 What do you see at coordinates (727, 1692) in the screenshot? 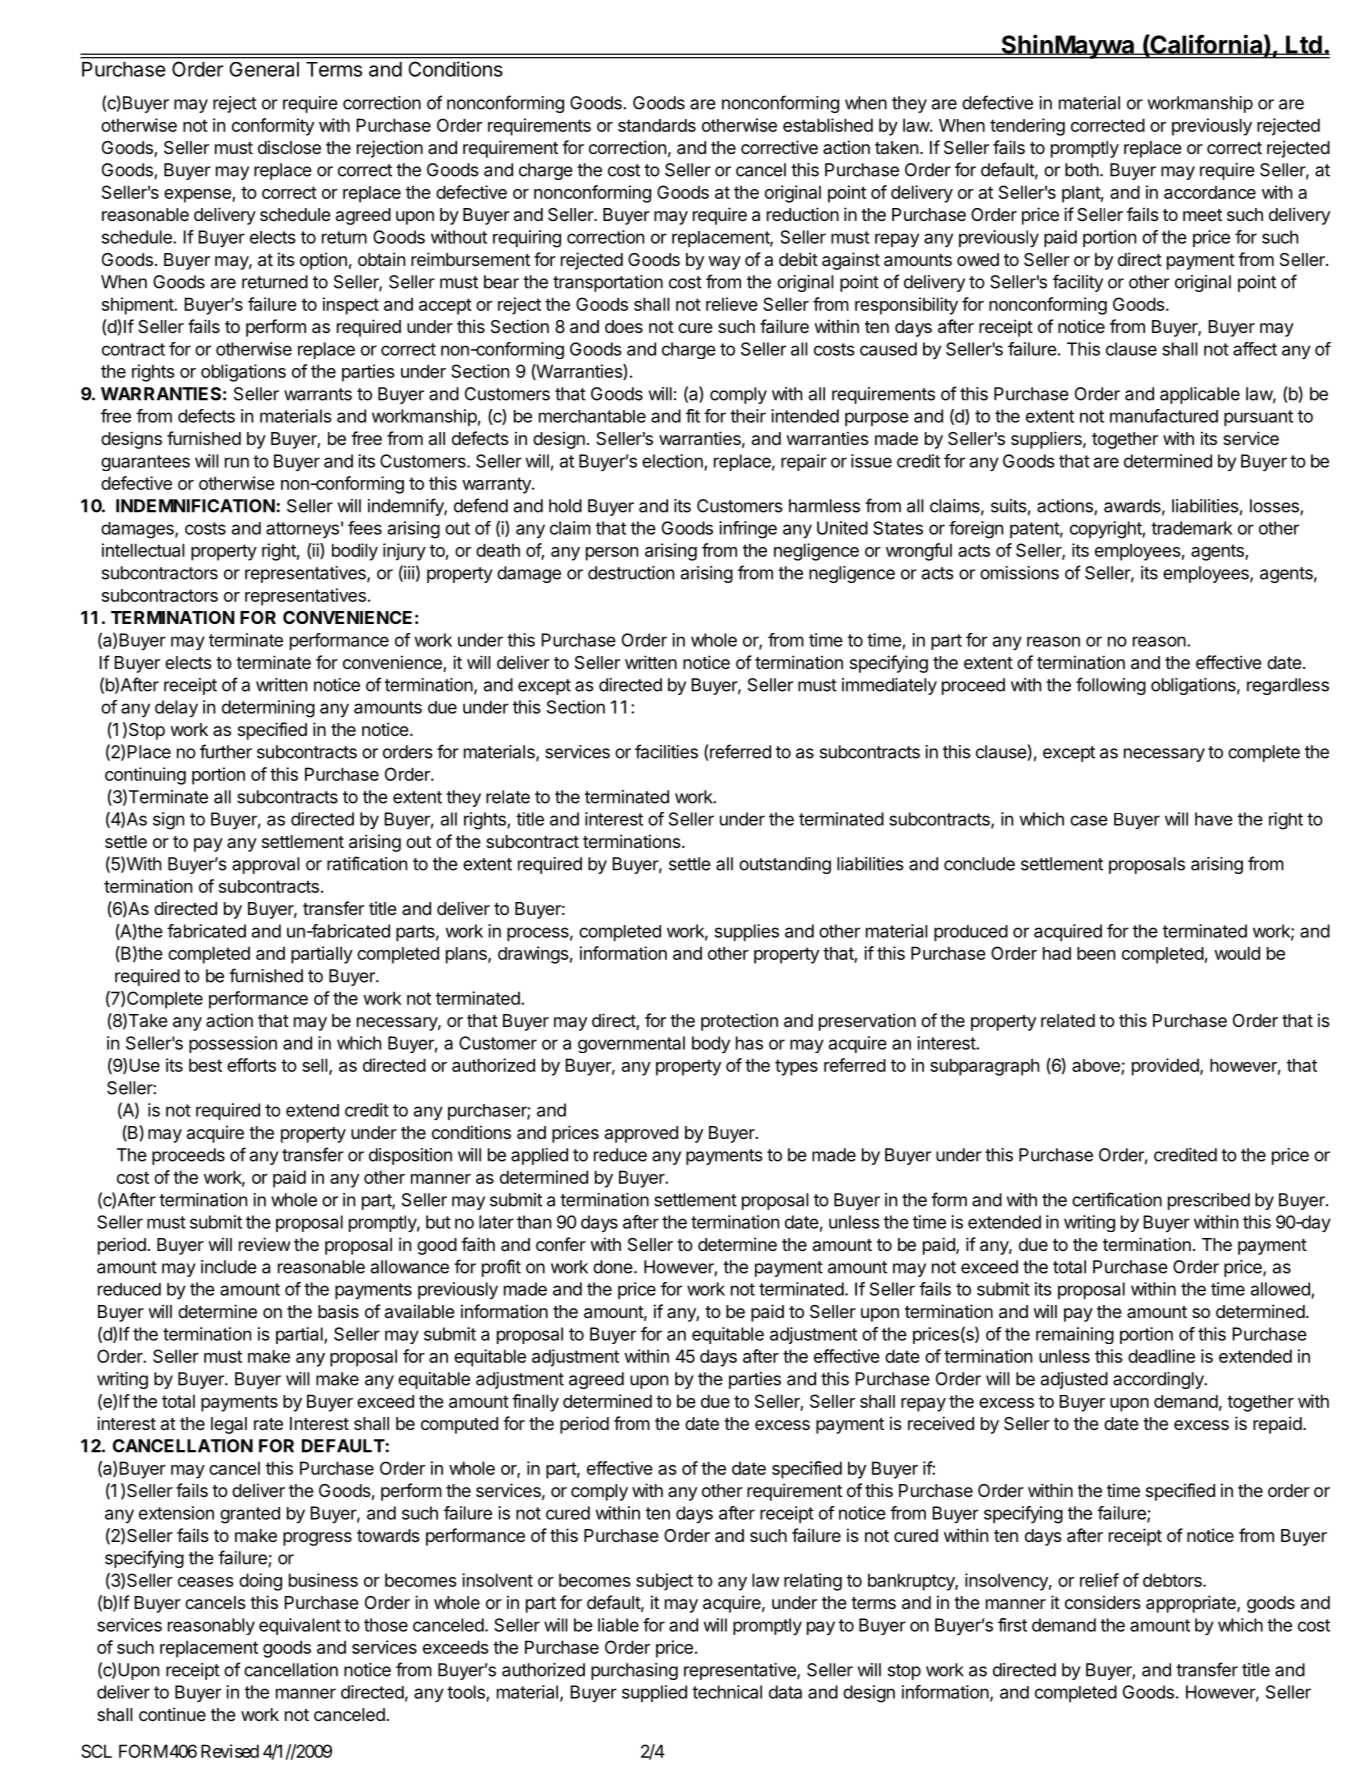
I see `technical` at bounding box center [727, 1692].
